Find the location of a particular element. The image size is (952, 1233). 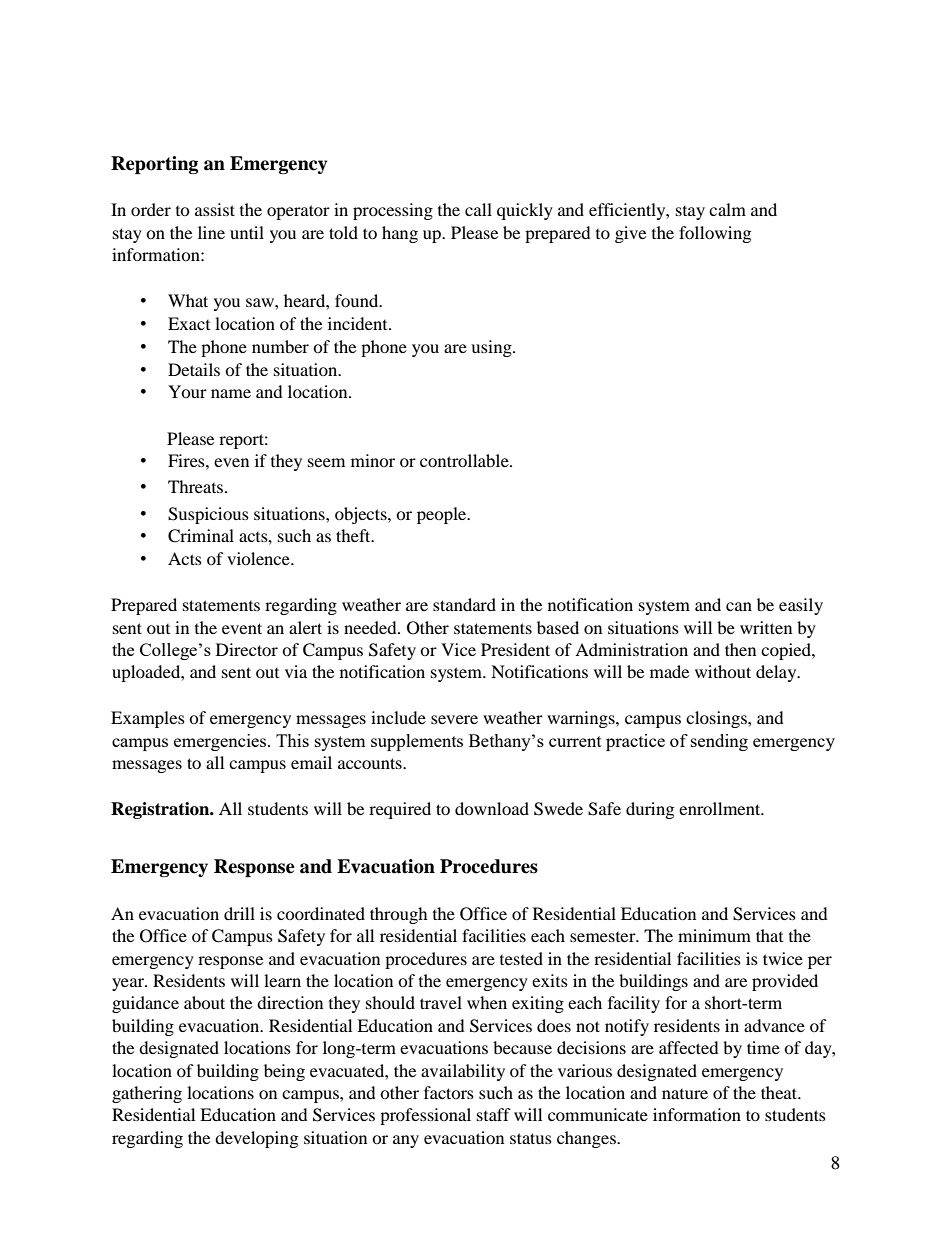

Director is located at coordinates (247, 649).
